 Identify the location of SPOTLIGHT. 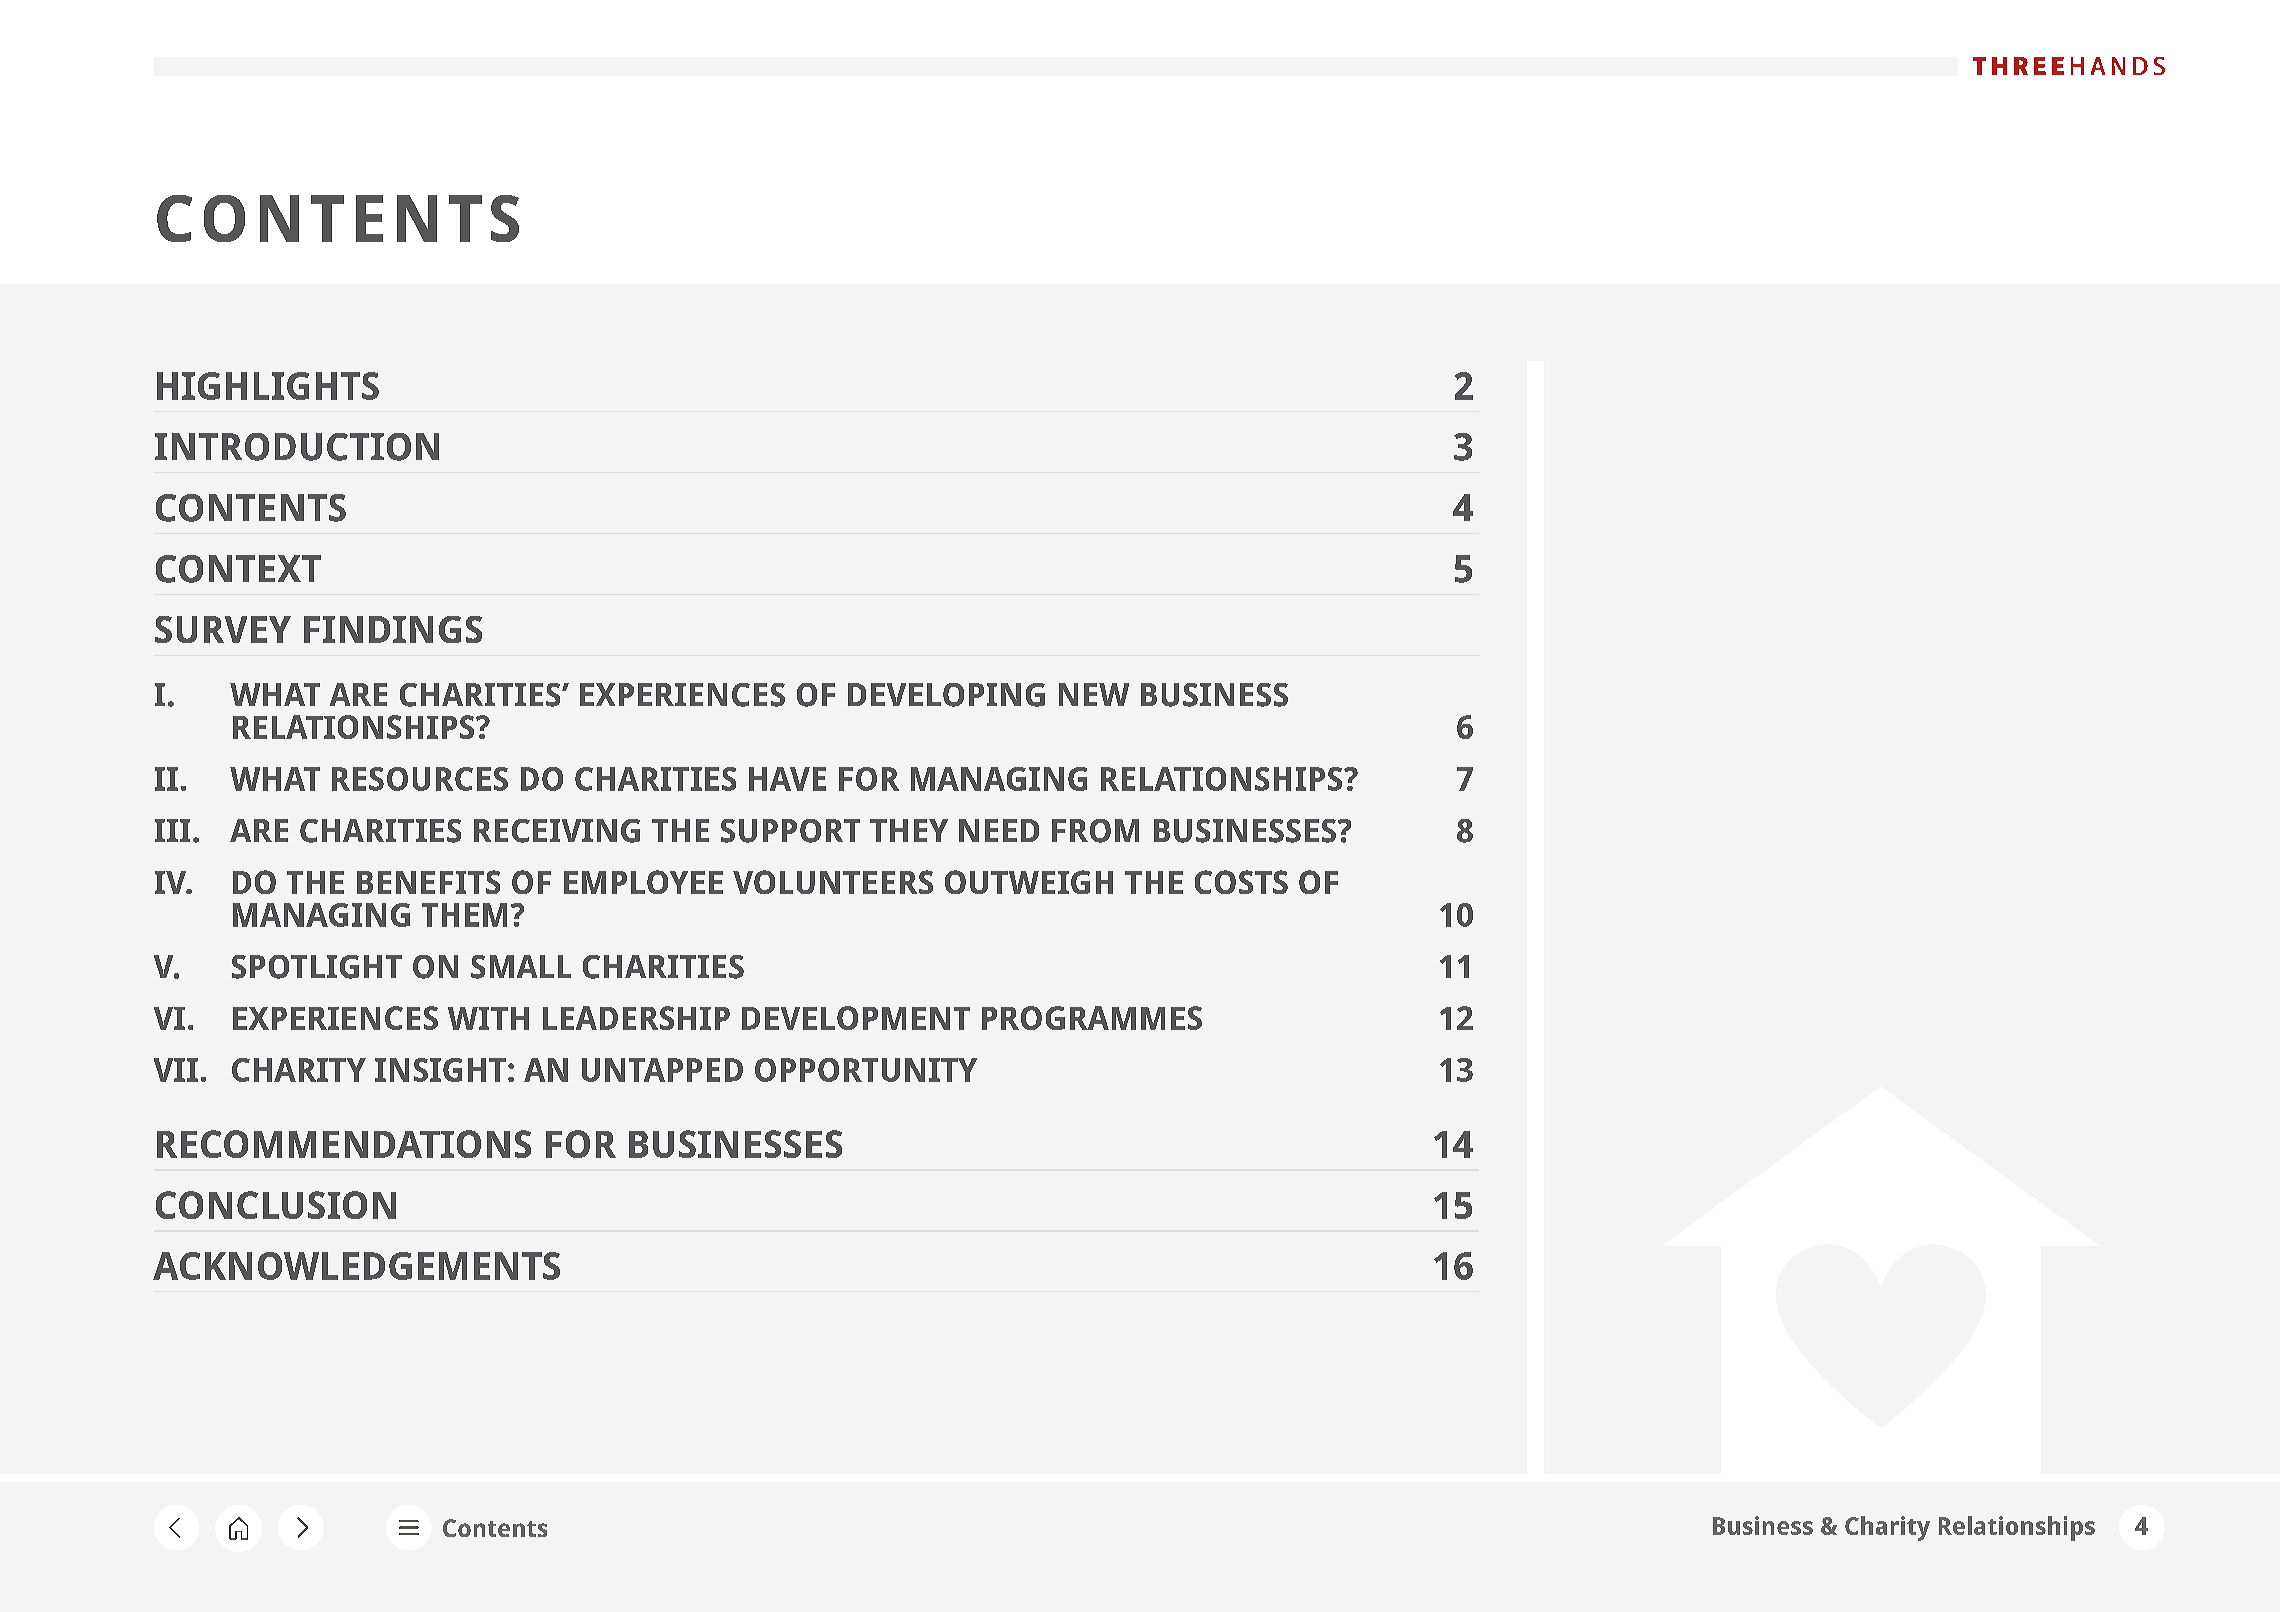
(317, 967).
